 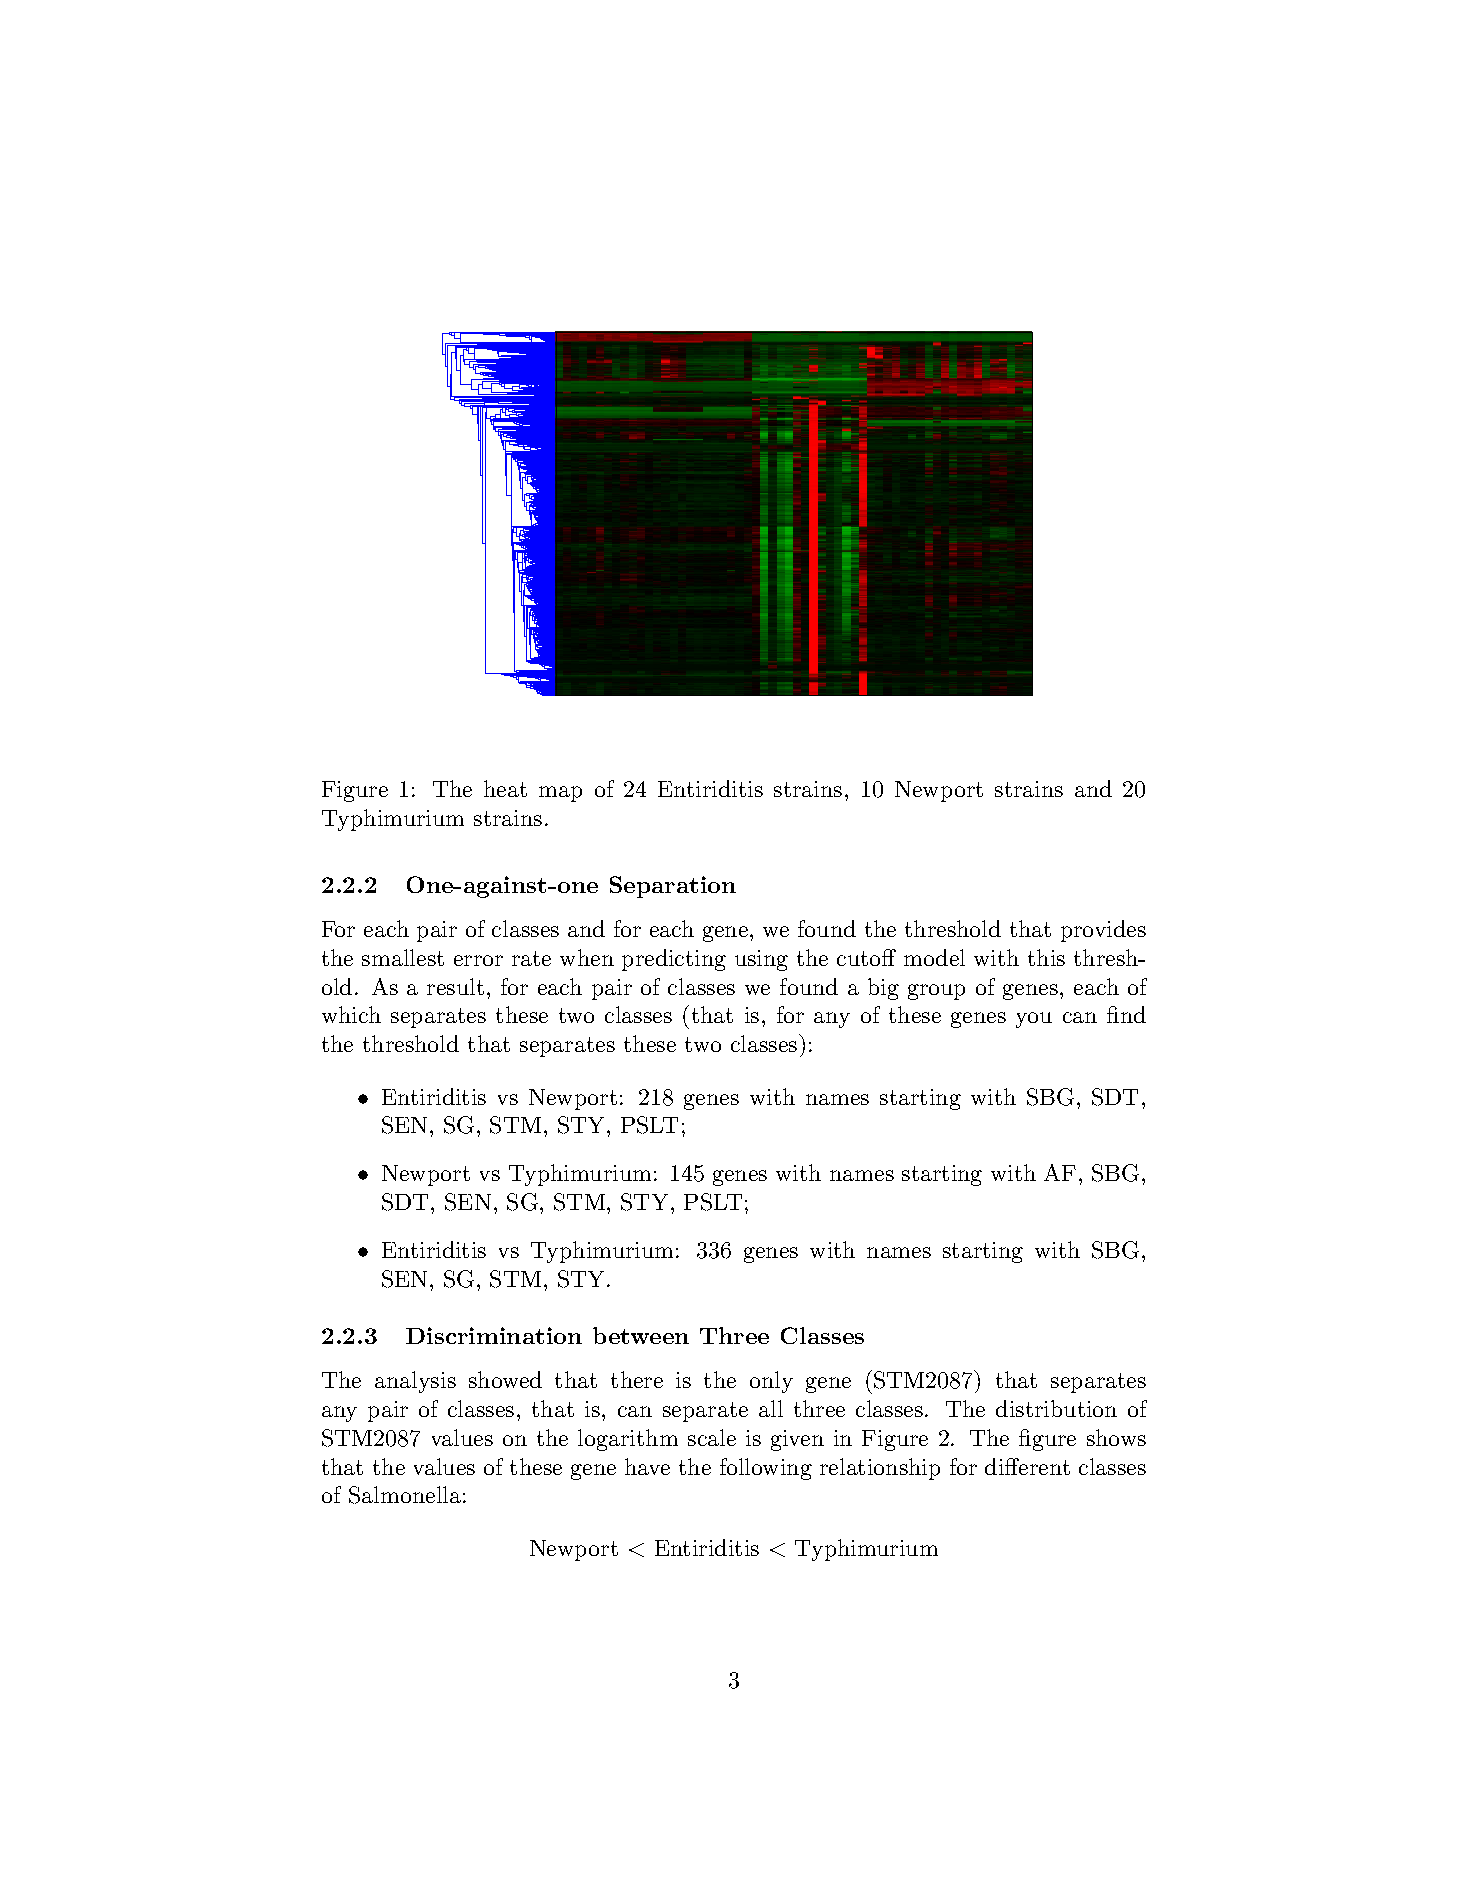 What do you see at coordinates (712, 1437) in the image?
I see `scale` at bounding box center [712, 1437].
